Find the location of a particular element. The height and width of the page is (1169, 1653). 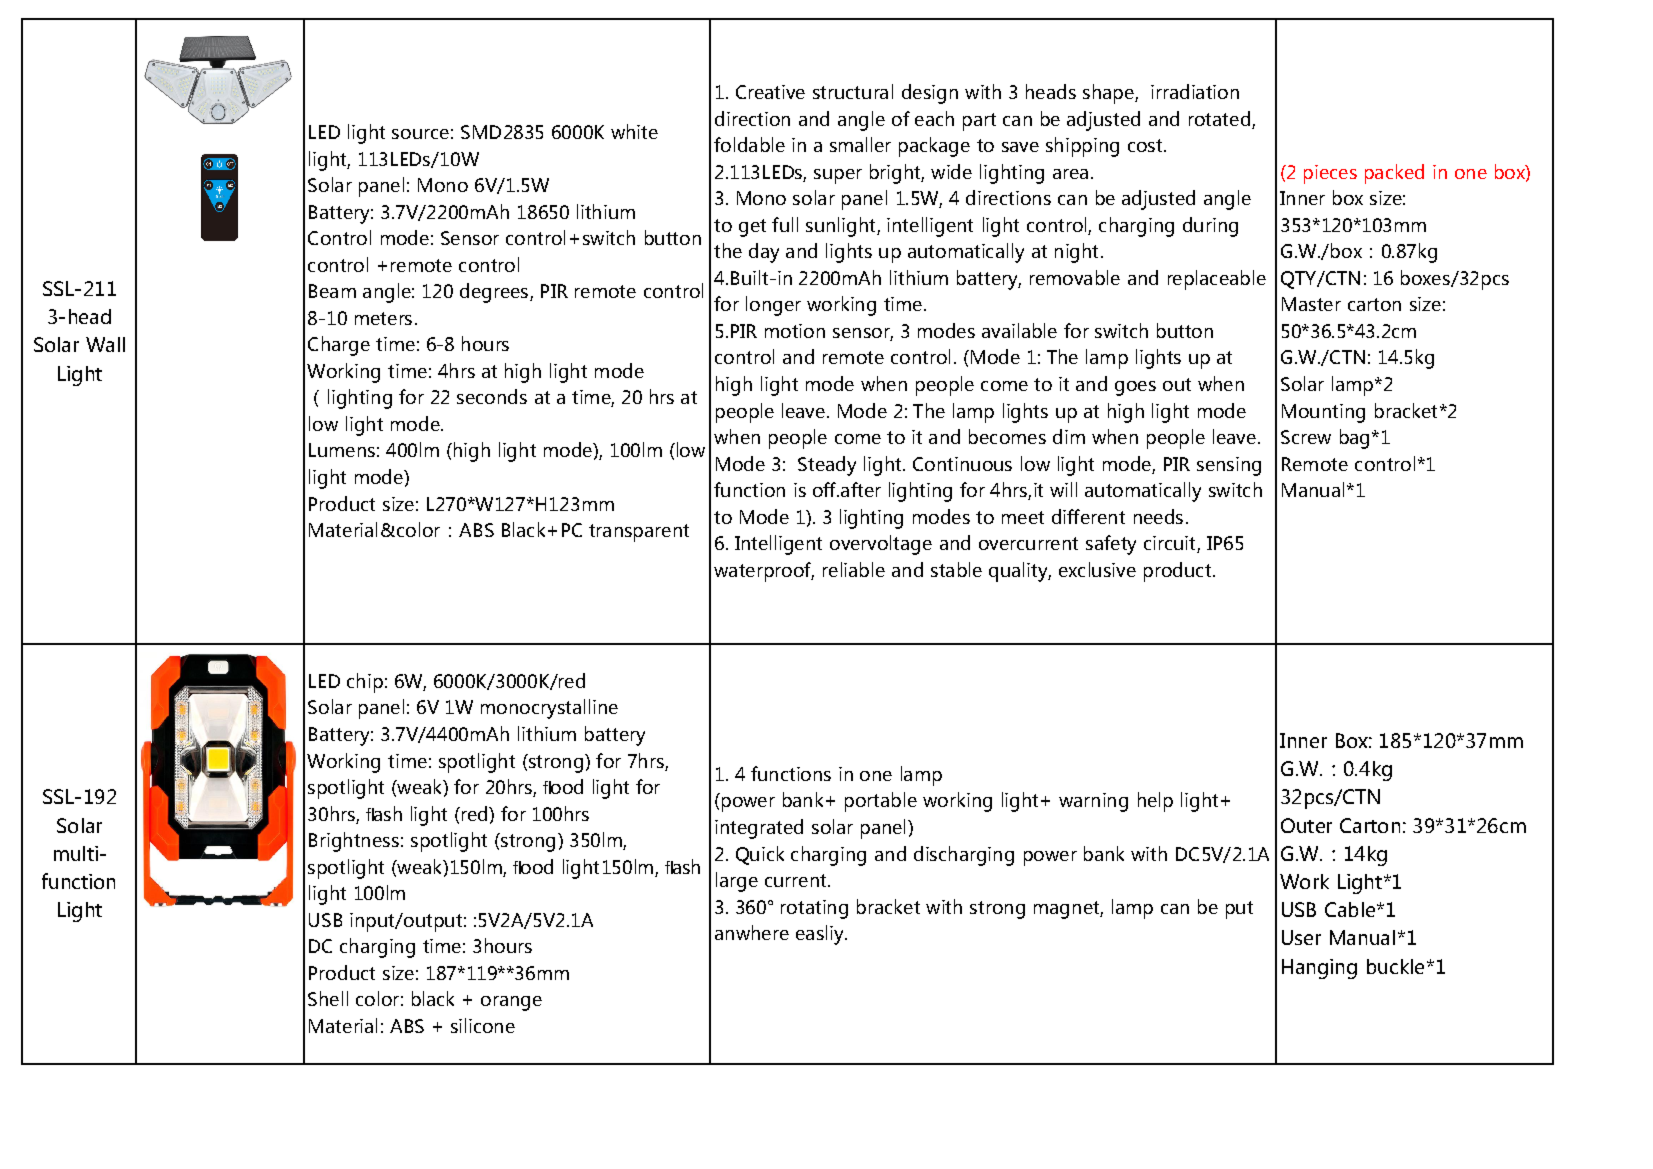

Master is located at coordinates (1311, 304).
